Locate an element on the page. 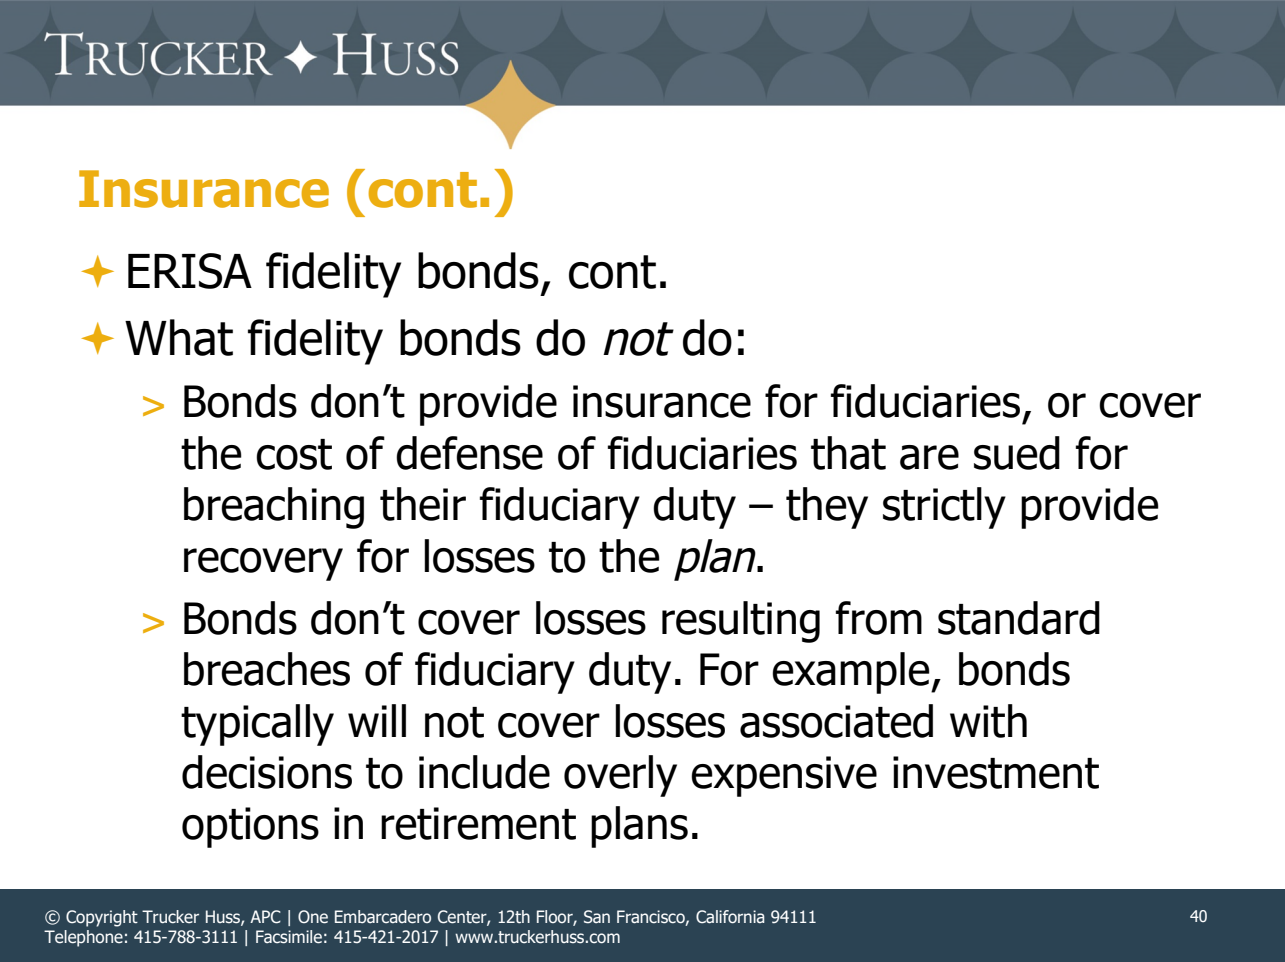 The height and width of the document is (962, 1285). associated is located at coordinates (836, 721).
